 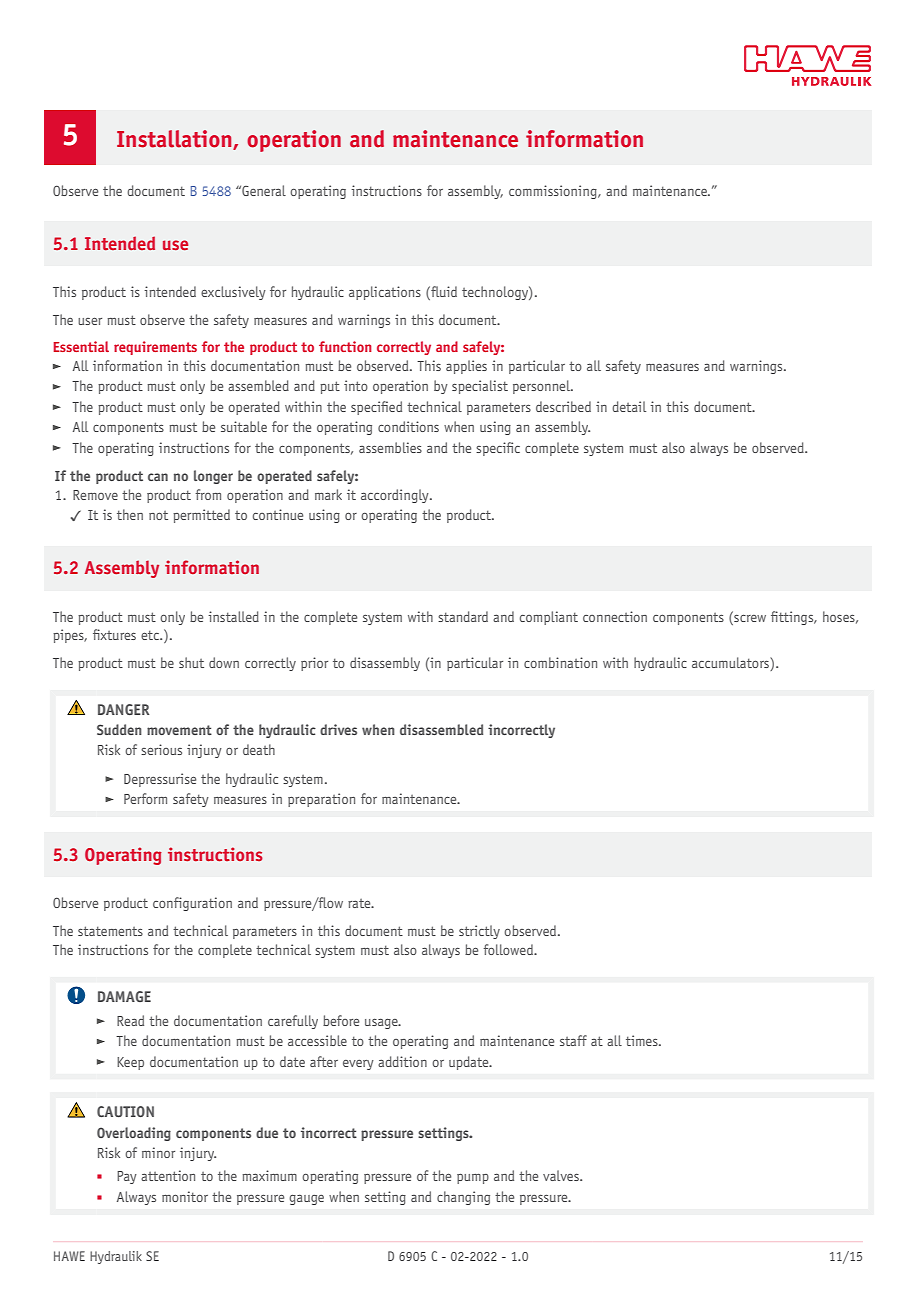 I want to click on Installation, so click(x=175, y=140).
